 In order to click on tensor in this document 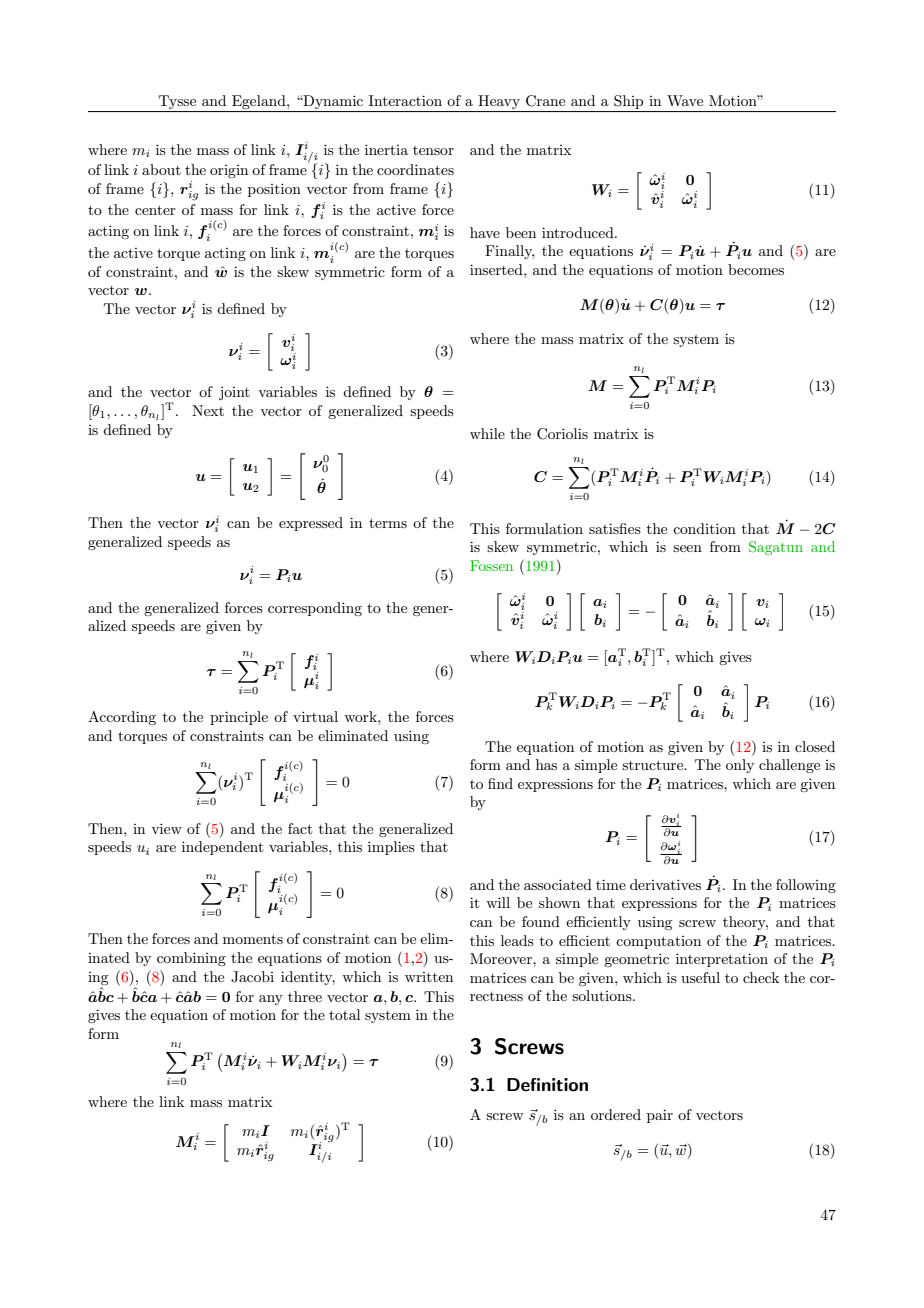, I will do `click(433, 150)`.
